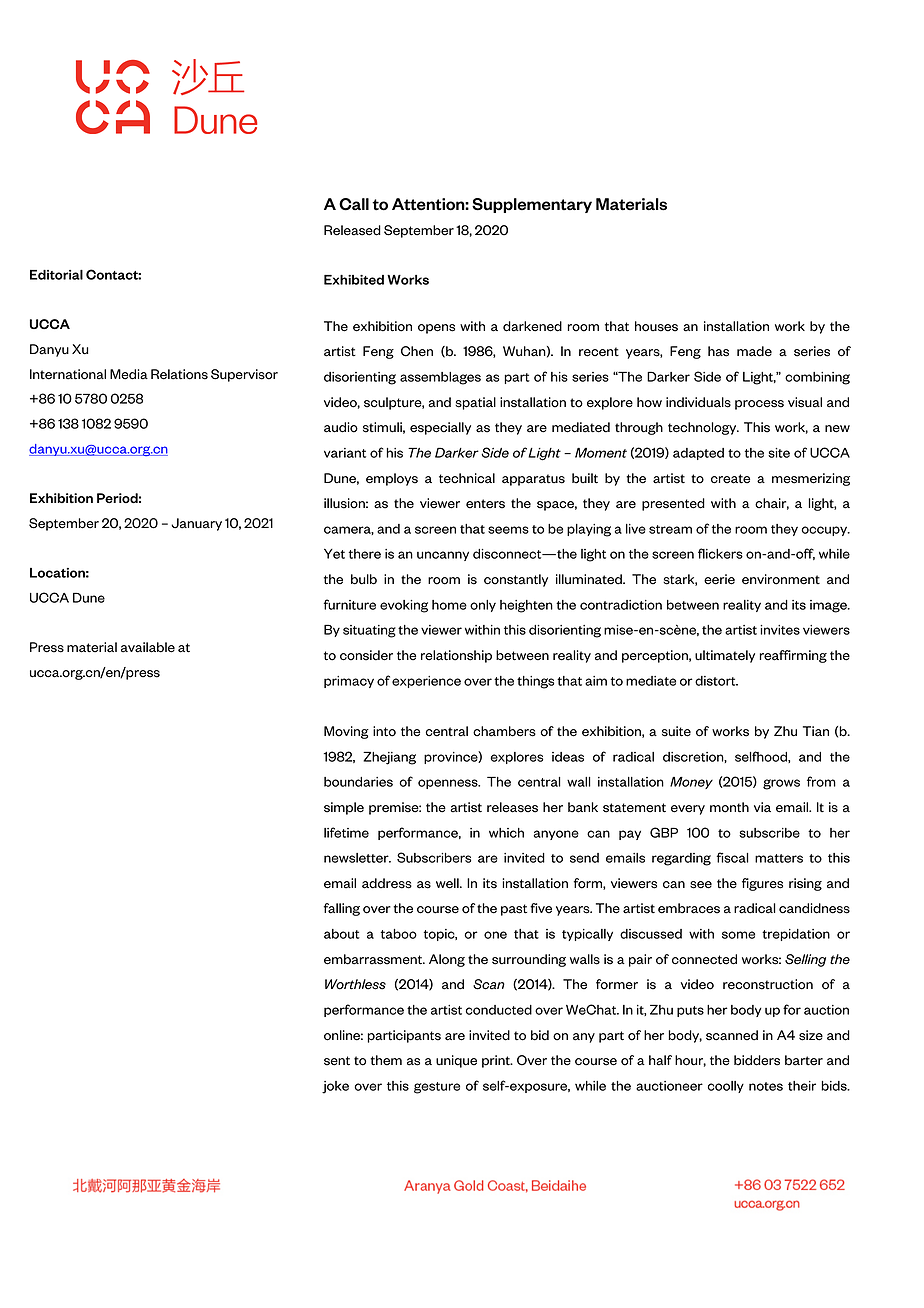  I want to click on especially, so click(440, 428).
